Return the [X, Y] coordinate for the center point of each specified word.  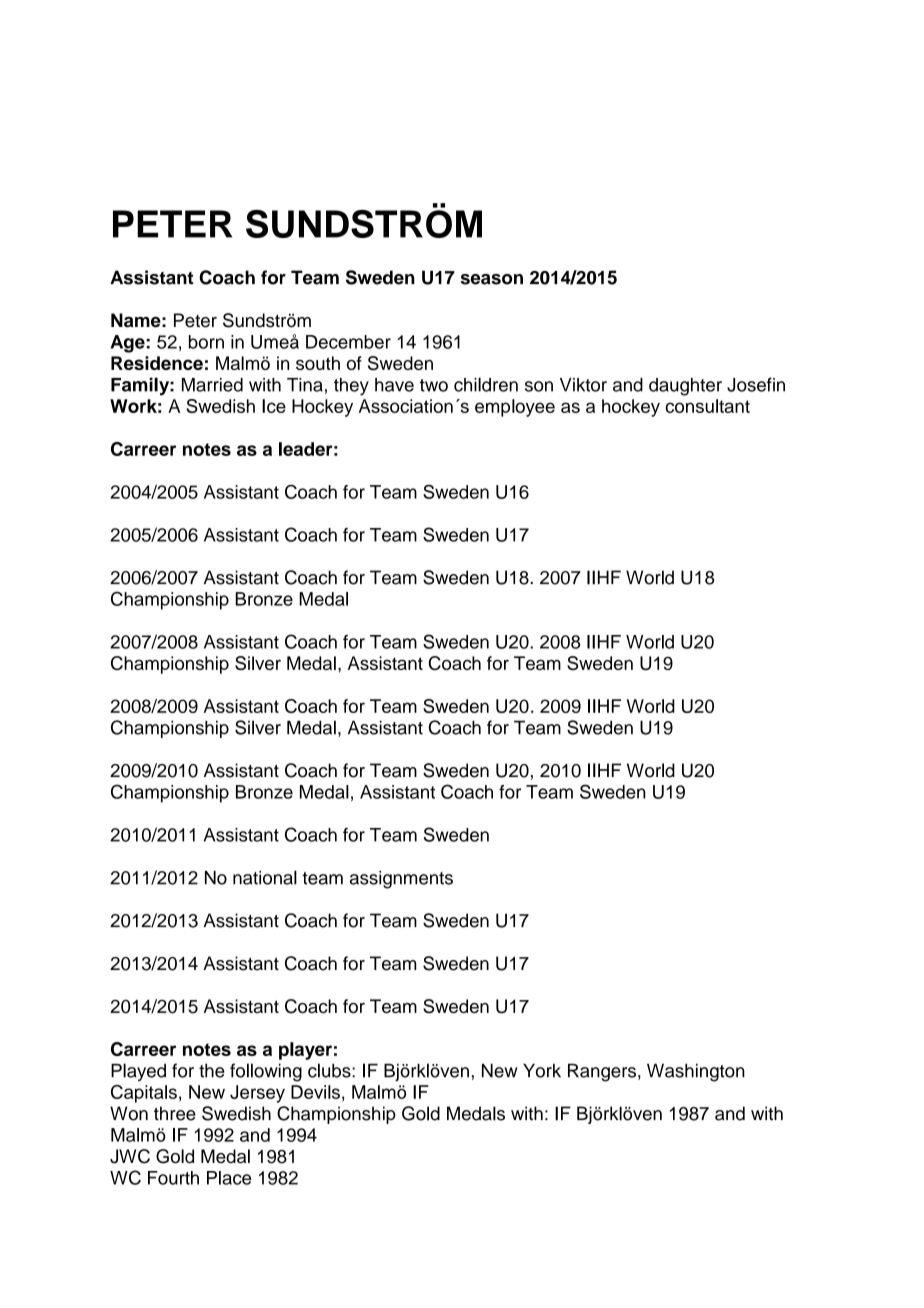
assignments [401, 880]
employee [515, 408]
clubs [330, 1070]
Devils [315, 1092]
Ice [274, 406]
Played [138, 1072]
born [206, 342]
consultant [707, 406]
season [492, 279]
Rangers [602, 1073]
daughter [685, 387]
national [265, 877]
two [434, 385]
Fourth [173, 1178]
